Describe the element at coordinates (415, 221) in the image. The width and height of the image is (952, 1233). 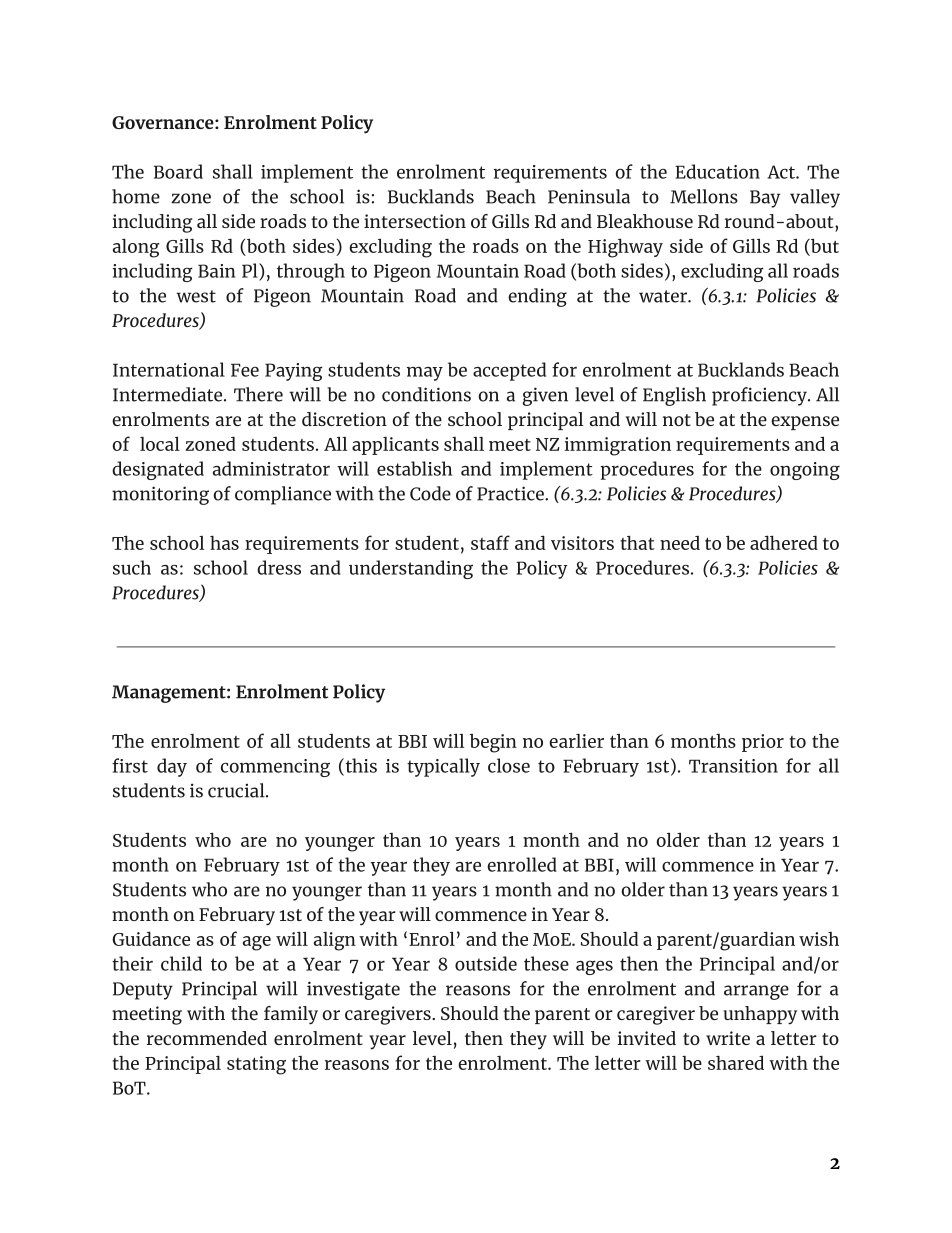
I see `intersection` at that location.
